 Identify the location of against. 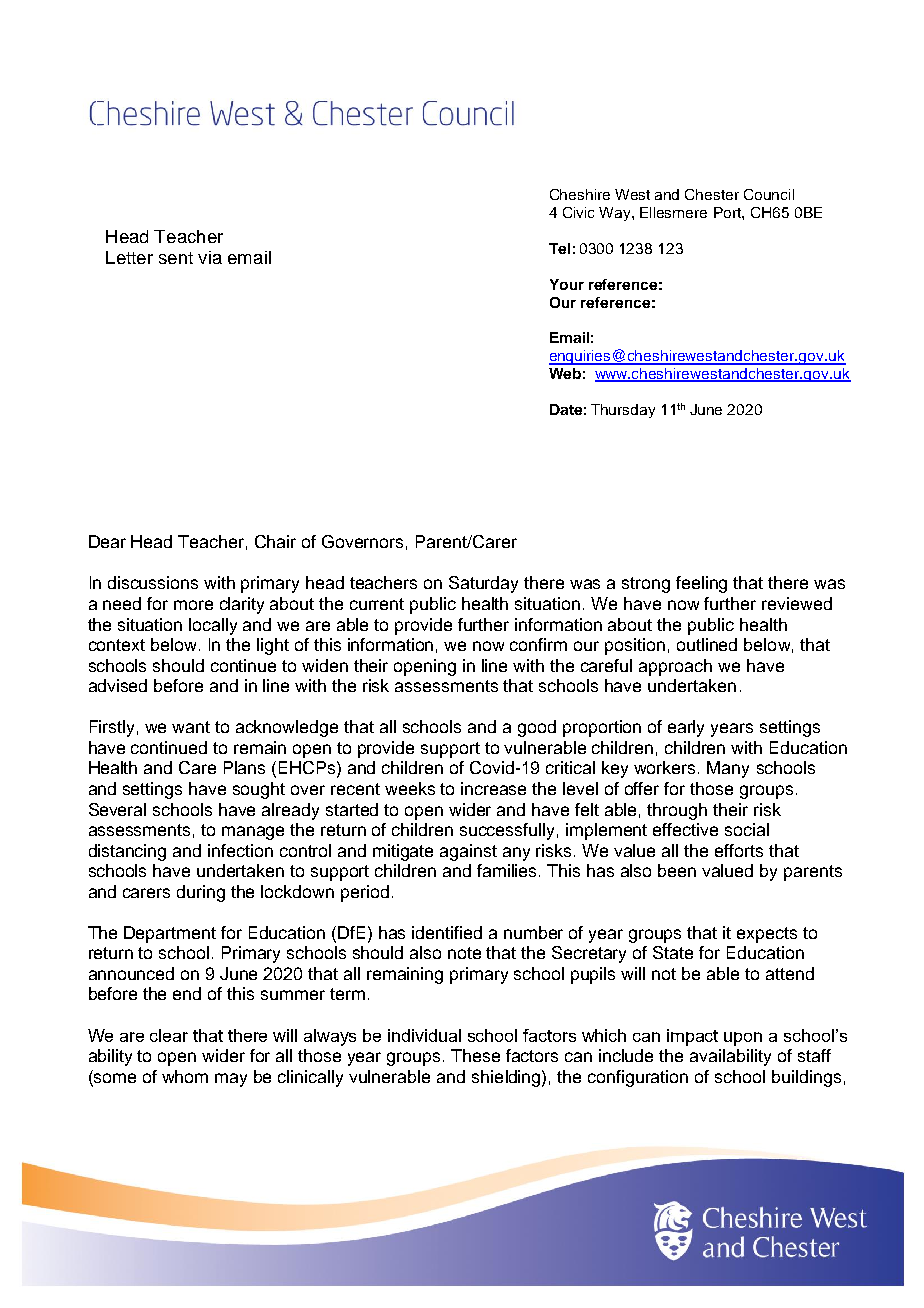
(468, 852).
